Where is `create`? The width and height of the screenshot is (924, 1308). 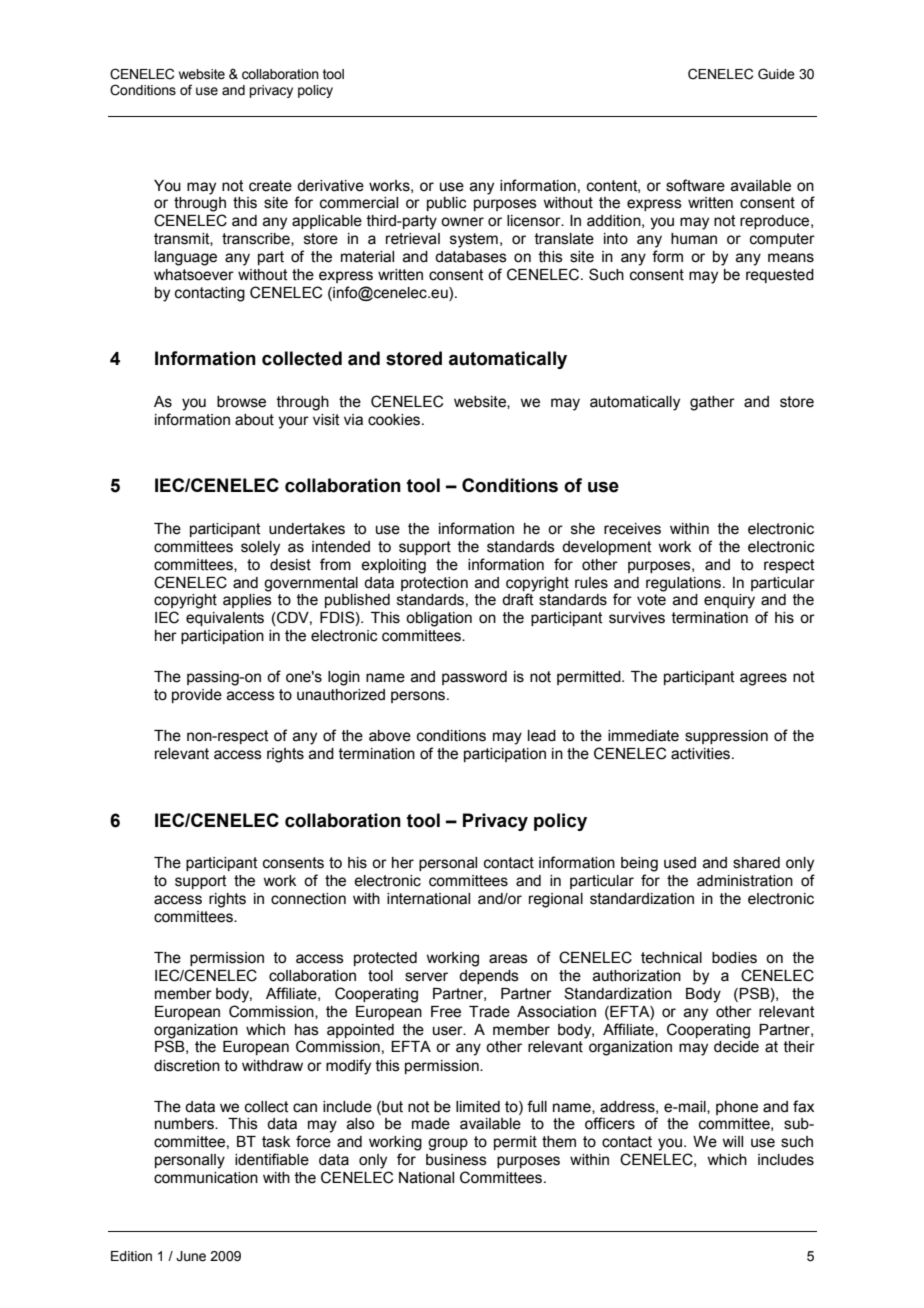
create is located at coordinates (270, 186).
